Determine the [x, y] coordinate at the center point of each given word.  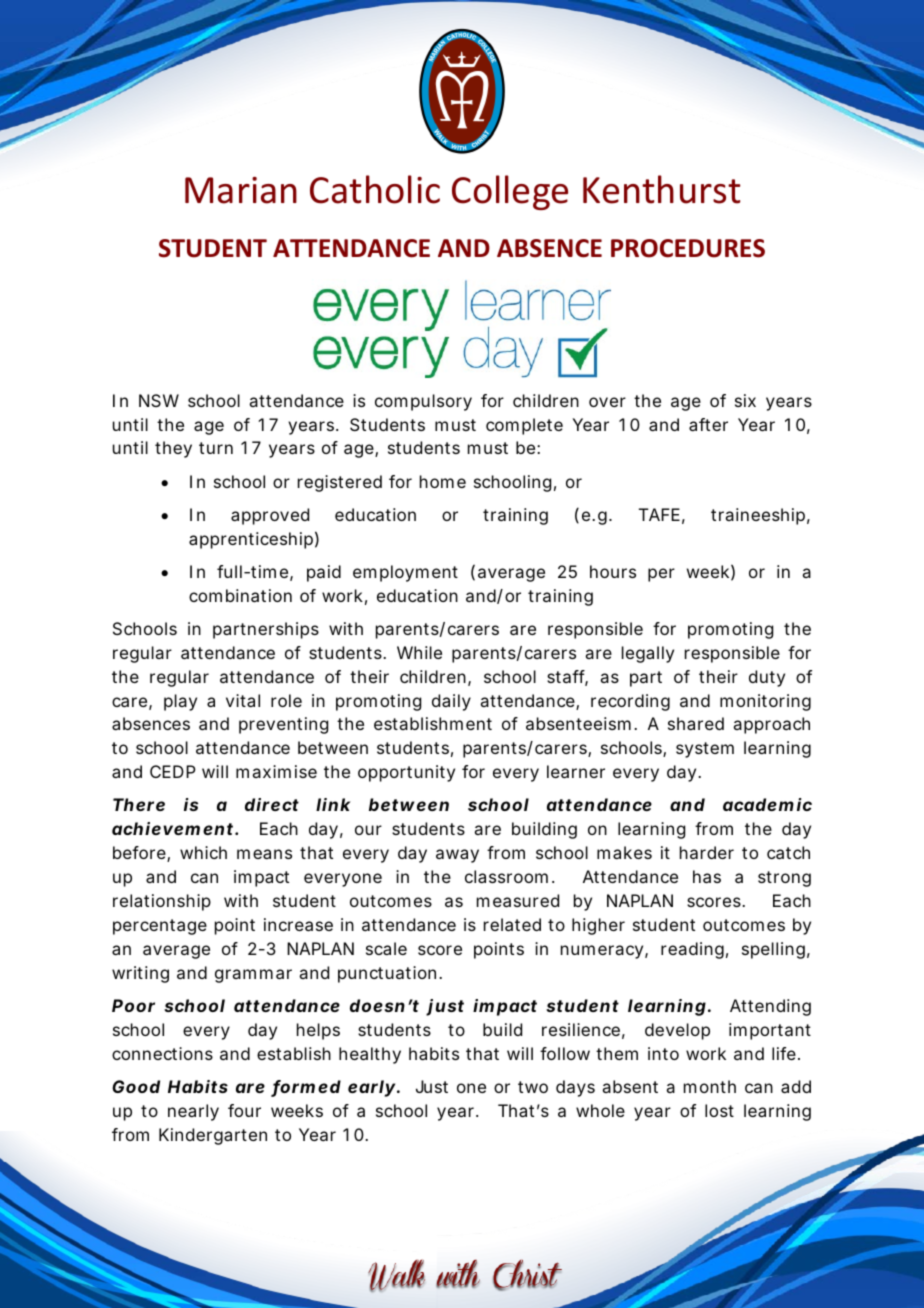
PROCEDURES [688, 248]
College [510, 192]
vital [243, 700]
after [708, 424]
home [443, 481]
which [203, 852]
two [533, 1087]
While [419, 652]
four [244, 1110]
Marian [241, 190]
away [457, 856]
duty [767, 678]
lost [719, 1110]
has [707, 876]
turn [216, 448]
